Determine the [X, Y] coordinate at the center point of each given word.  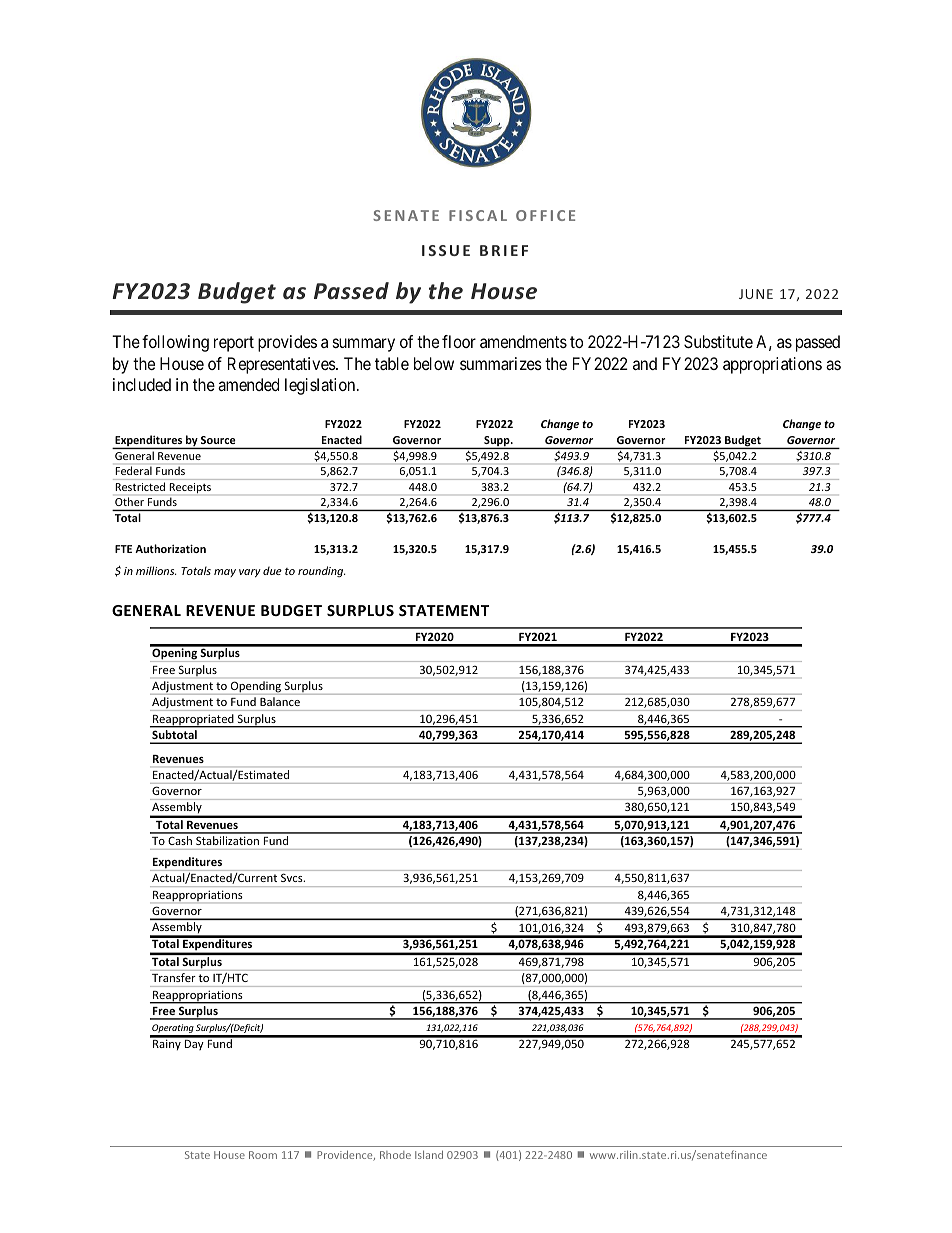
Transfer [173, 977]
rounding [322, 571]
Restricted [140, 487]
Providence [346, 1155]
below [434, 363]
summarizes [501, 363]
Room [263, 1155]
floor [459, 341]
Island [429, 1154]
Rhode [395, 1155]
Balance [280, 701]
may [225, 573]
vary [250, 573]
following [175, 343]
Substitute [718, 341]
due [272, 570]
